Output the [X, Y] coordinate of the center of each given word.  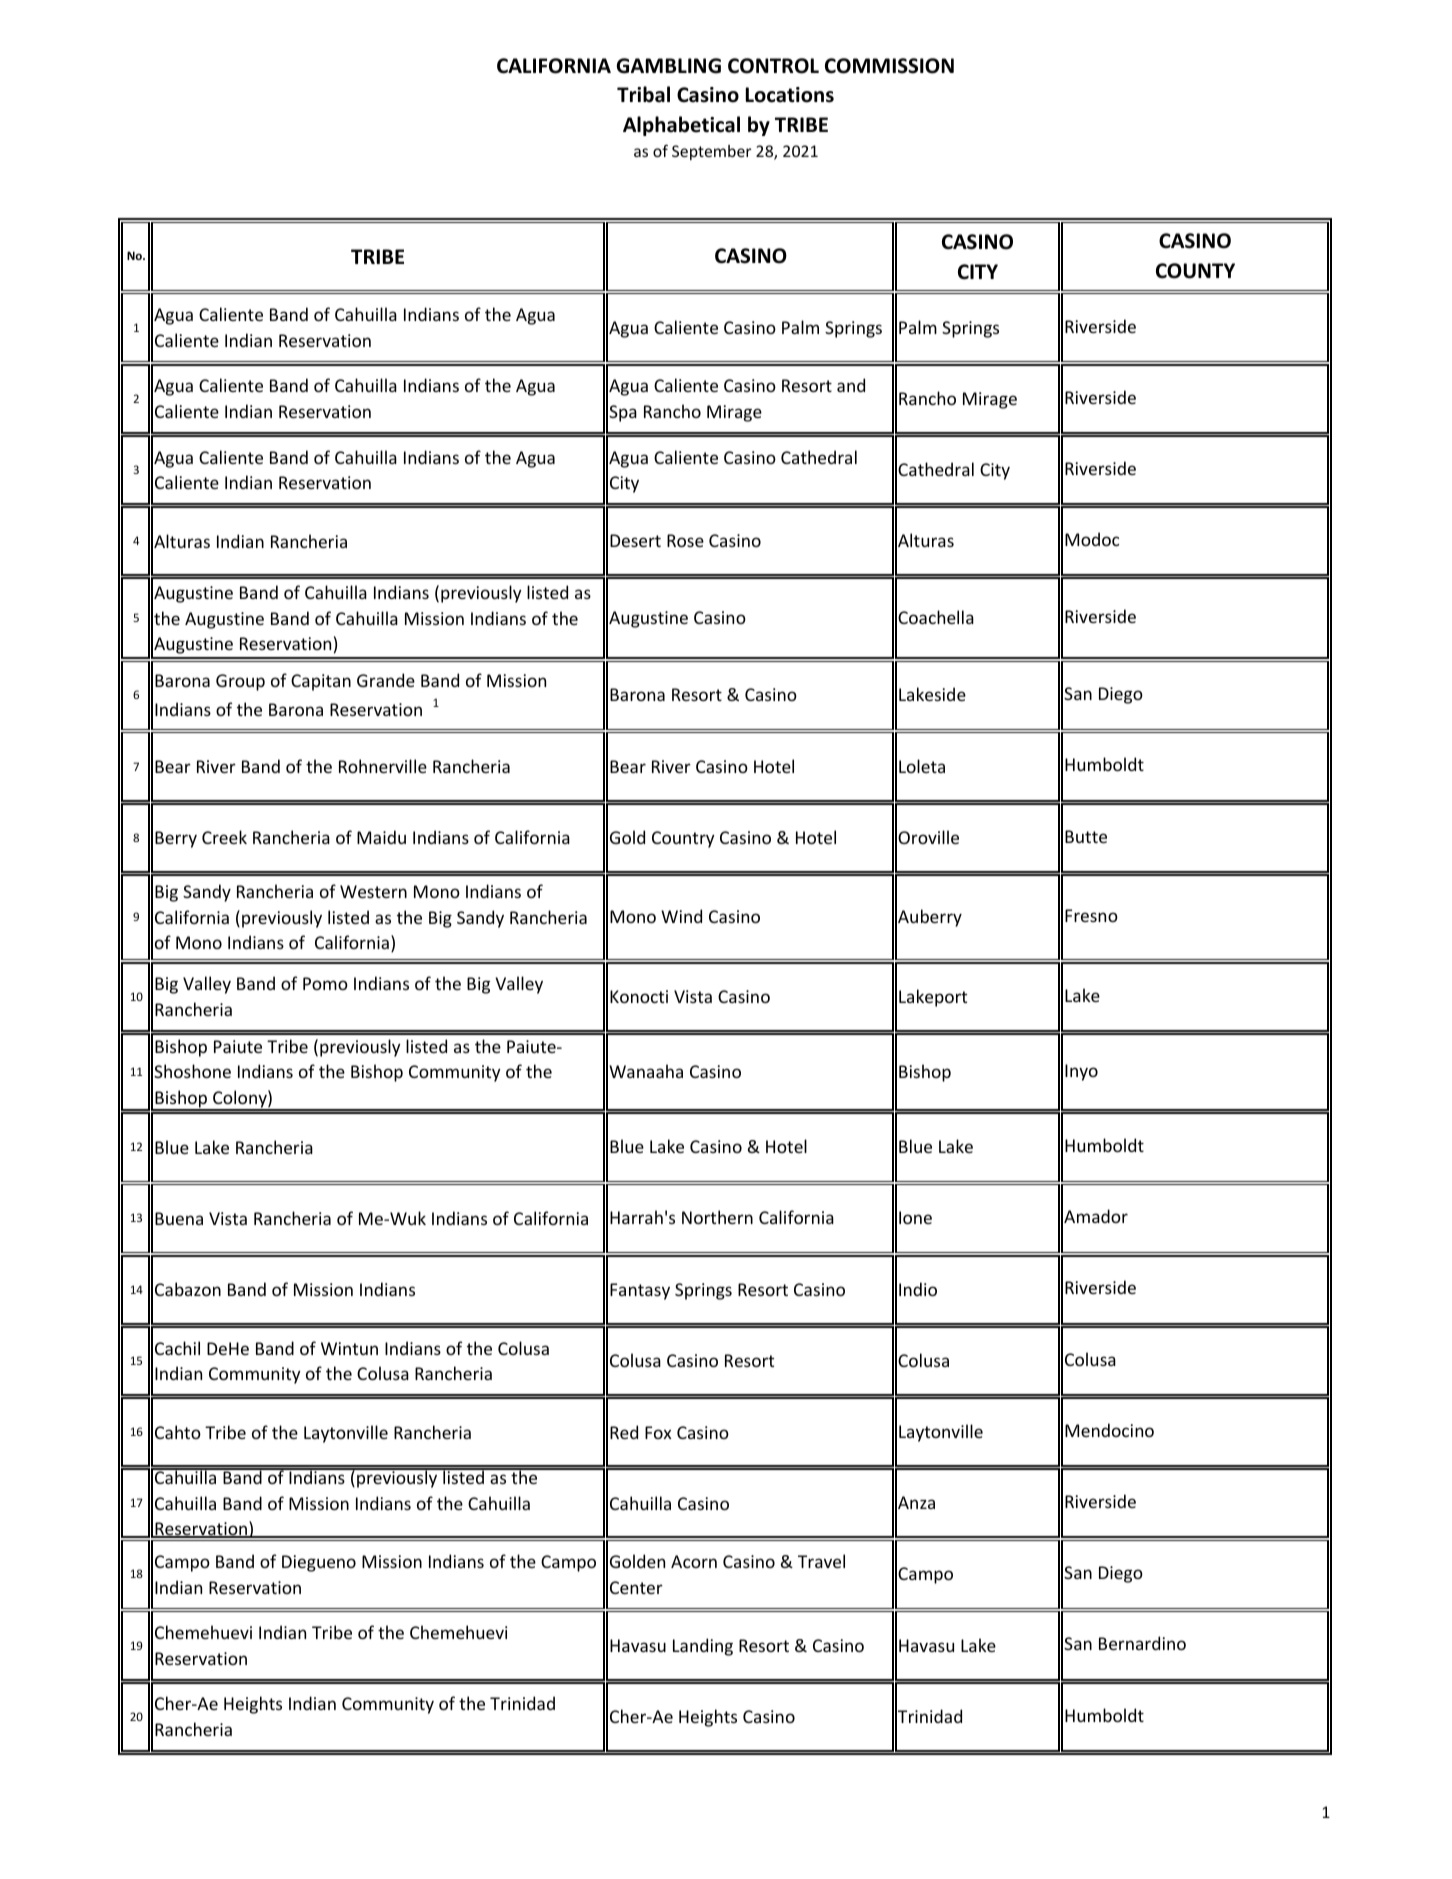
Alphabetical [681, 126]
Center [636, 1587]
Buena [179, 1218]
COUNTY [1195, 271]
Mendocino [1109, 1430]
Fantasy [640, 1291]
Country [683, 839]
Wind [681, 916]
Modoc [1092, 539]
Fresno [1091, 915]
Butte [1086, 836]
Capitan [321, 682]
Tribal [643, 94]
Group [240, 682]
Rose [685, 540]
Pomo [325, 983]
